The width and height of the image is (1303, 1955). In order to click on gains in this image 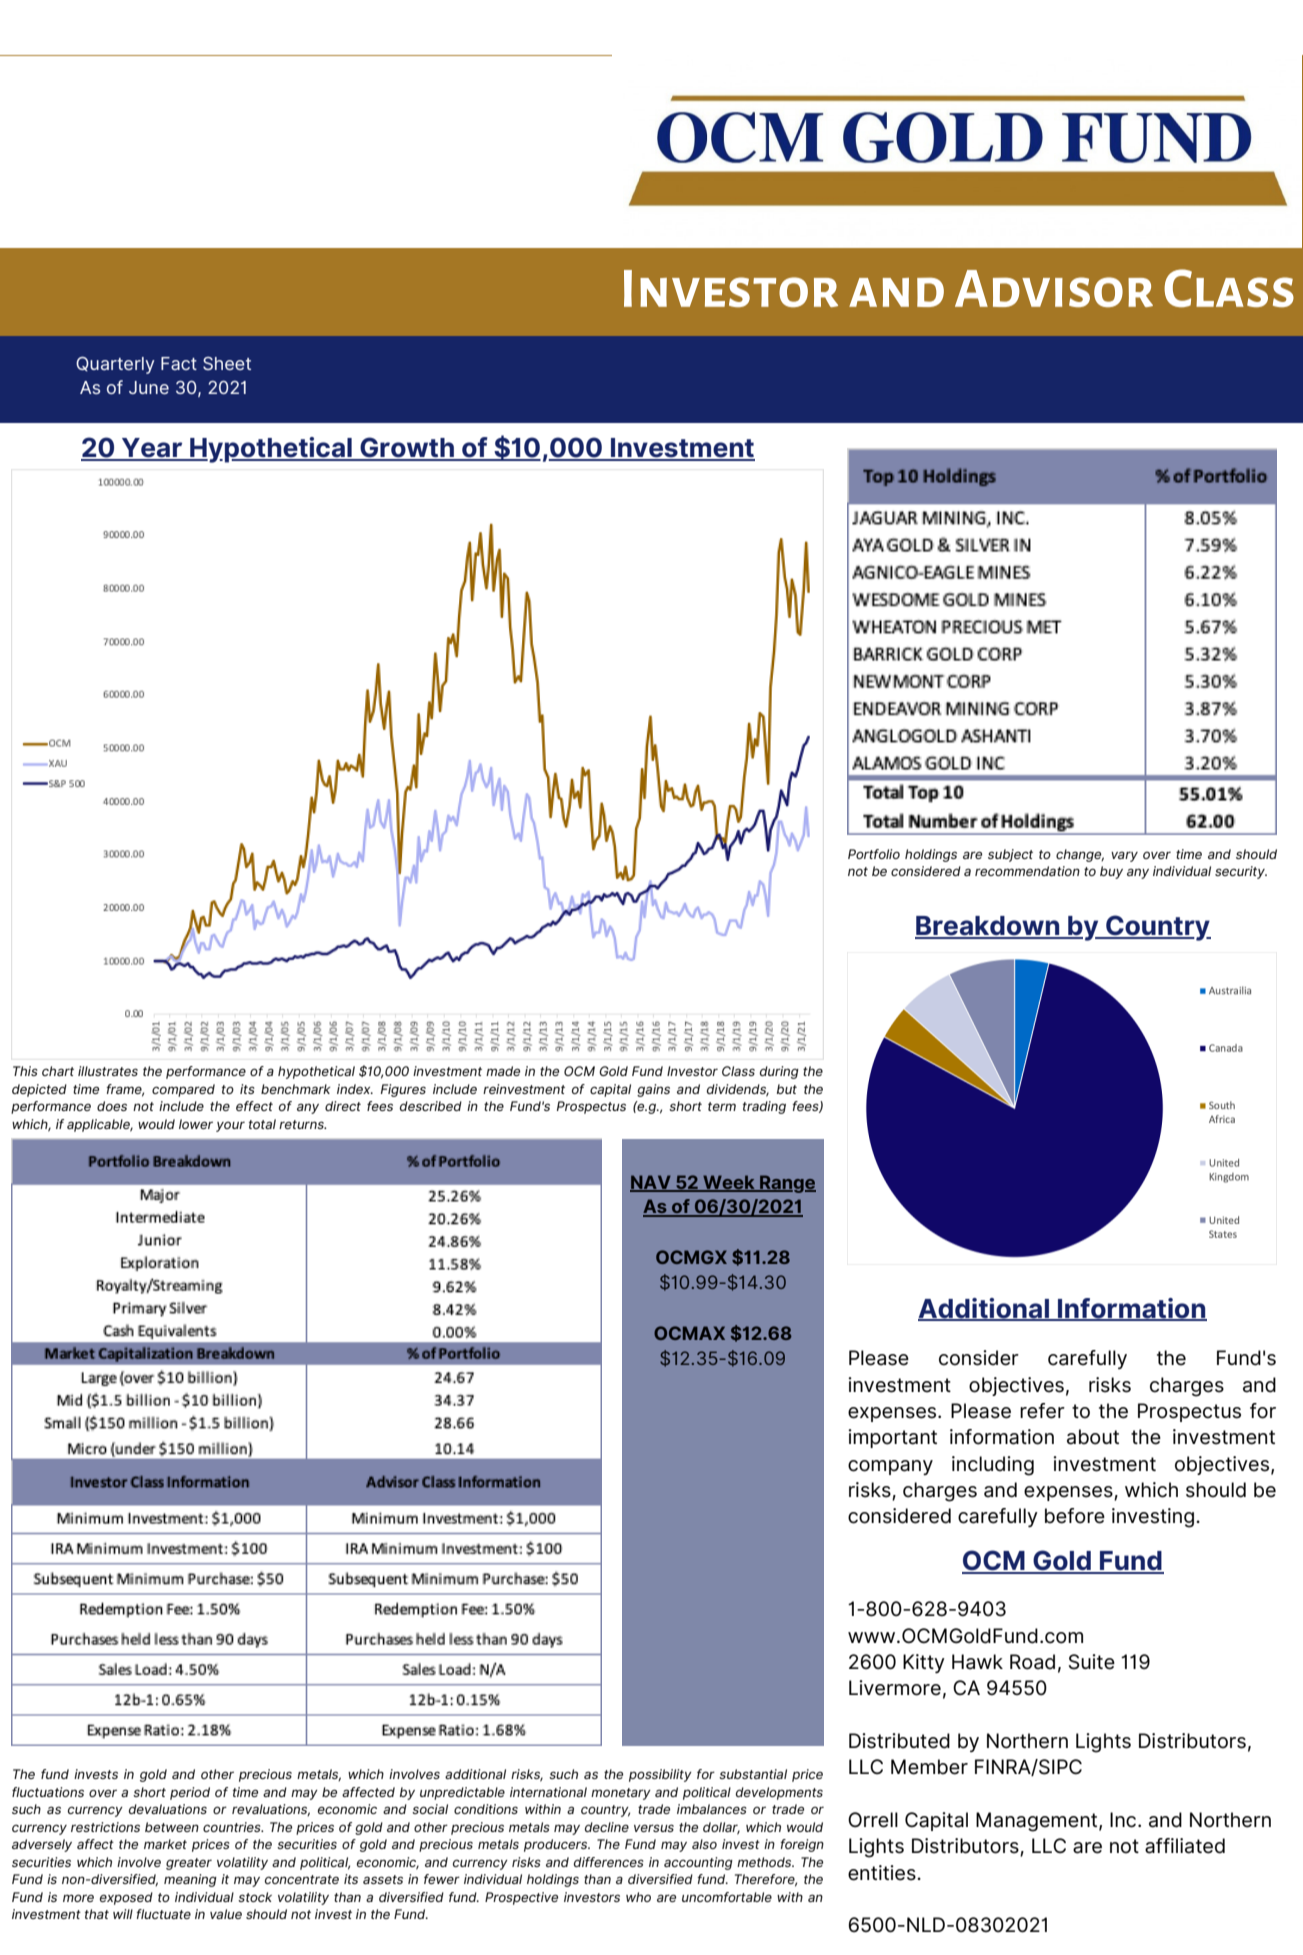, I will do `click(653, 1090)`.
